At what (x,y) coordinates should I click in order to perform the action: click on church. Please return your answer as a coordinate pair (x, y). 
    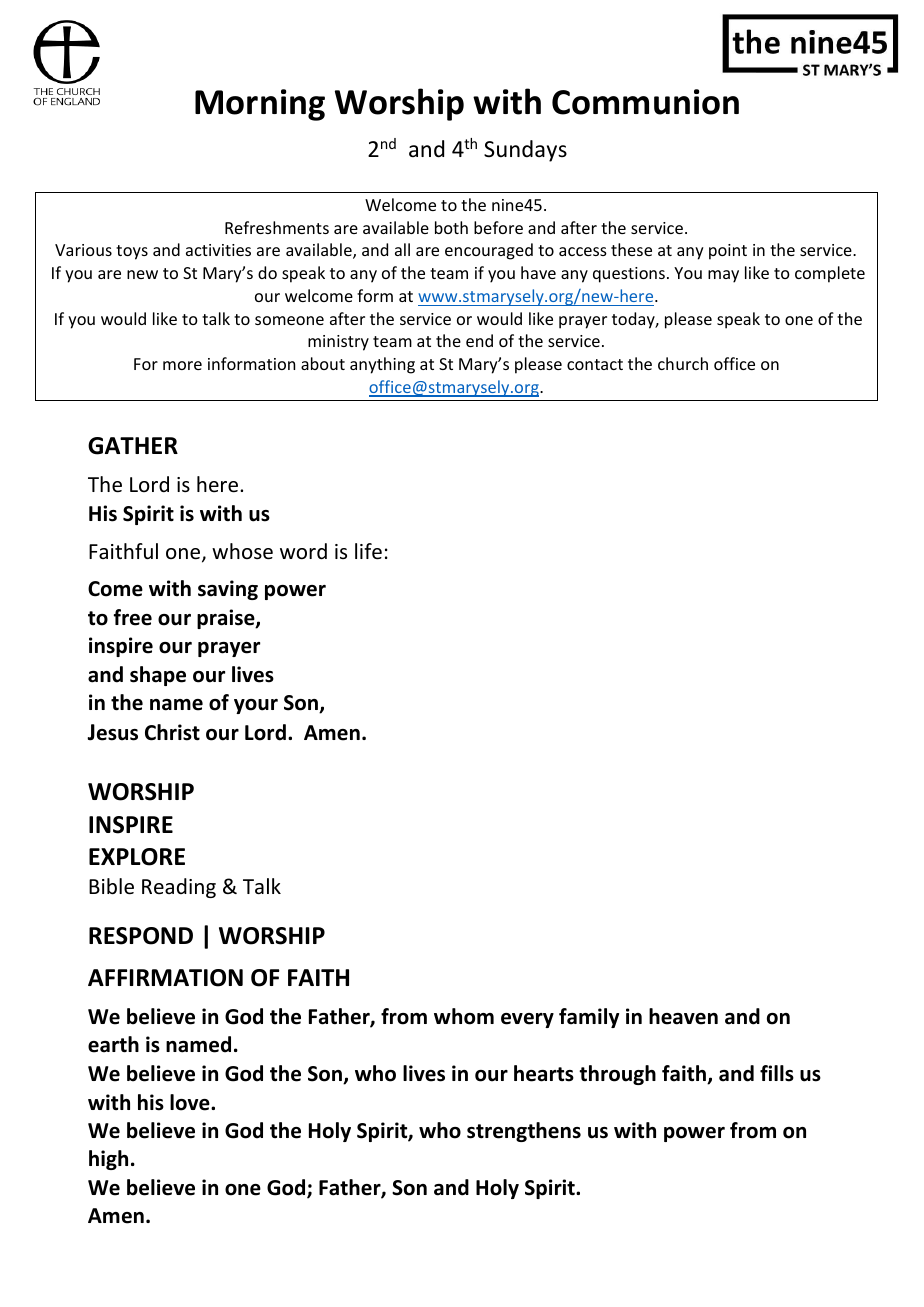
    Looking at the image, I should click on (683, 363).
